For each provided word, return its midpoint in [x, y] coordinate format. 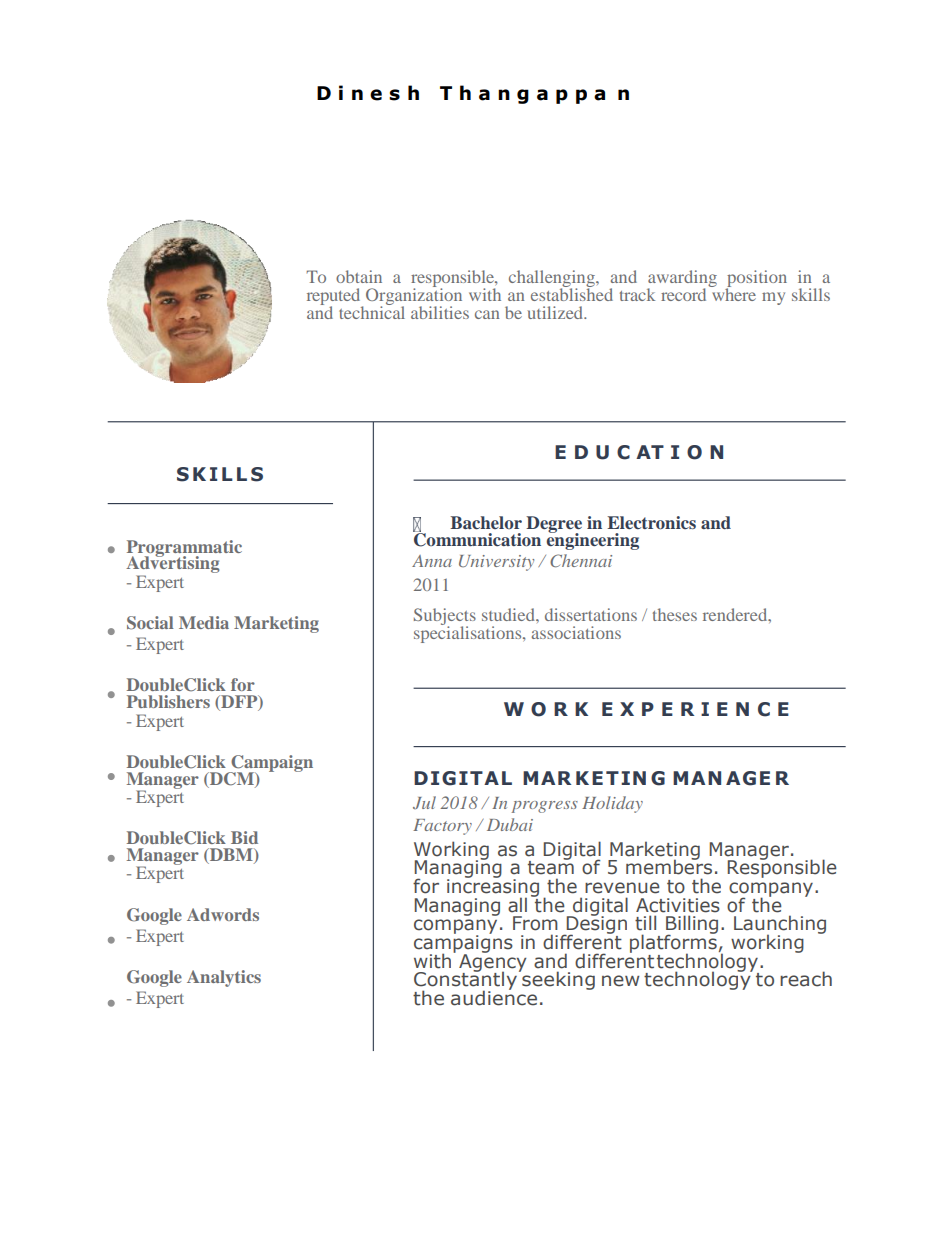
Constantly [465, 981]
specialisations [469, 633]
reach [806, 979]
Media [204, 622]
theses [675, 614]
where [733, 293]
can [487, 314]
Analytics [224, 978]
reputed [335, 297]
